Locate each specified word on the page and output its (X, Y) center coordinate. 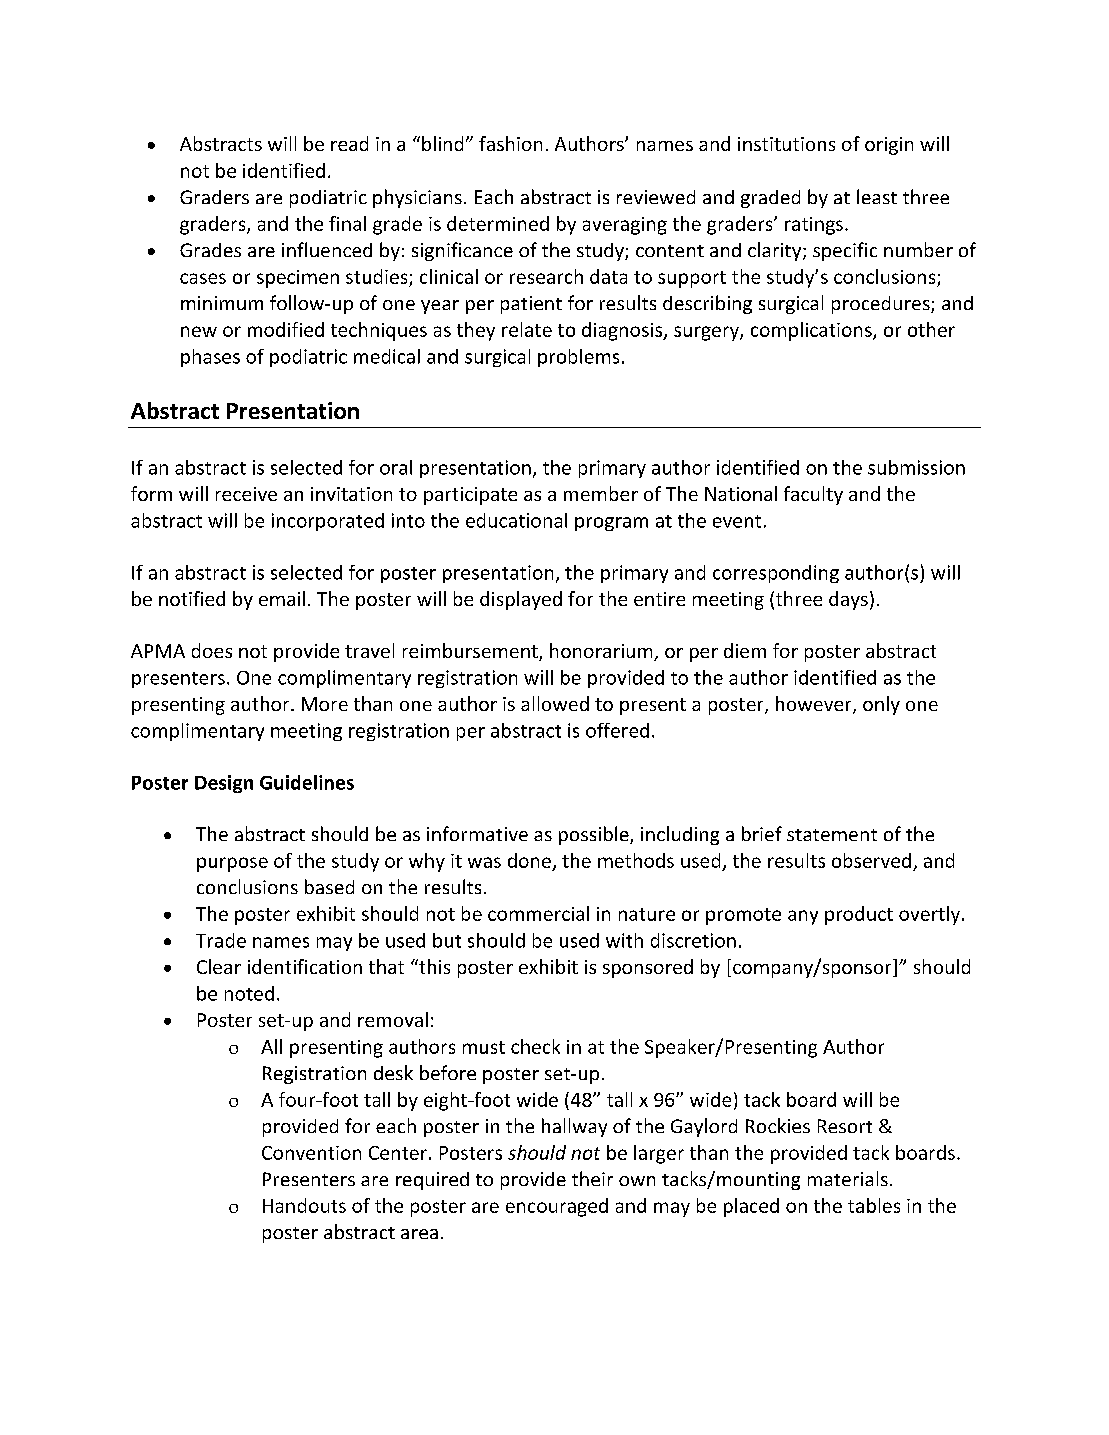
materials (848, 1178)
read (349, 143)
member (601, 493)
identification (305, 966)
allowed (555, 703)
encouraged (557, 1207)
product (859, 915)
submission (916, 467)
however (815, 705)
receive (246, 494)
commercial (538, 913)
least (877, 196)
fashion (510, 143)
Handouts (304, 1205)
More (325, 704)
